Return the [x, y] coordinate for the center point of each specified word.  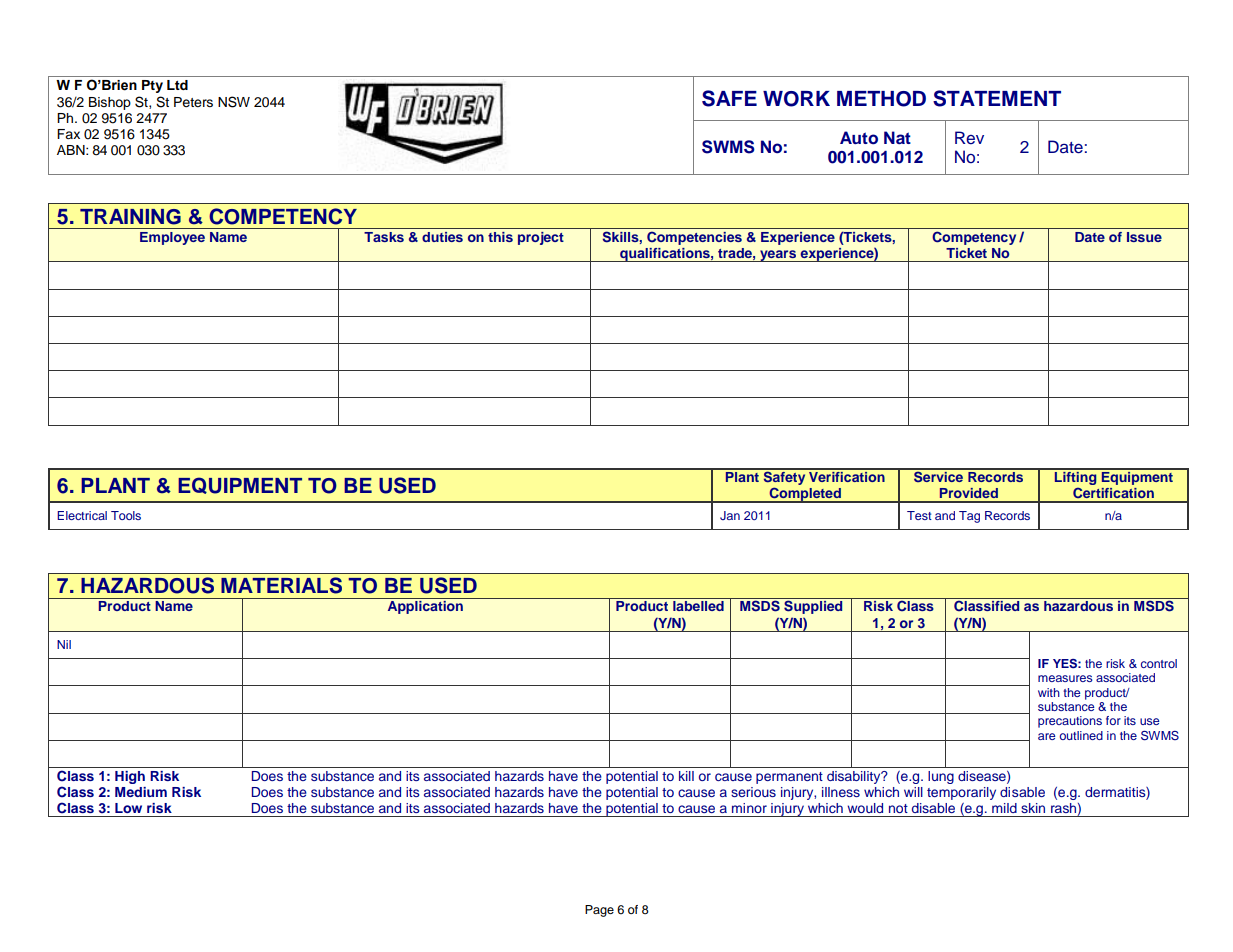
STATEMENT [997, 98]
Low [128, 808]
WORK [796, 99]
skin [1033, 808]
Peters [193, 102]
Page [599, 911]
